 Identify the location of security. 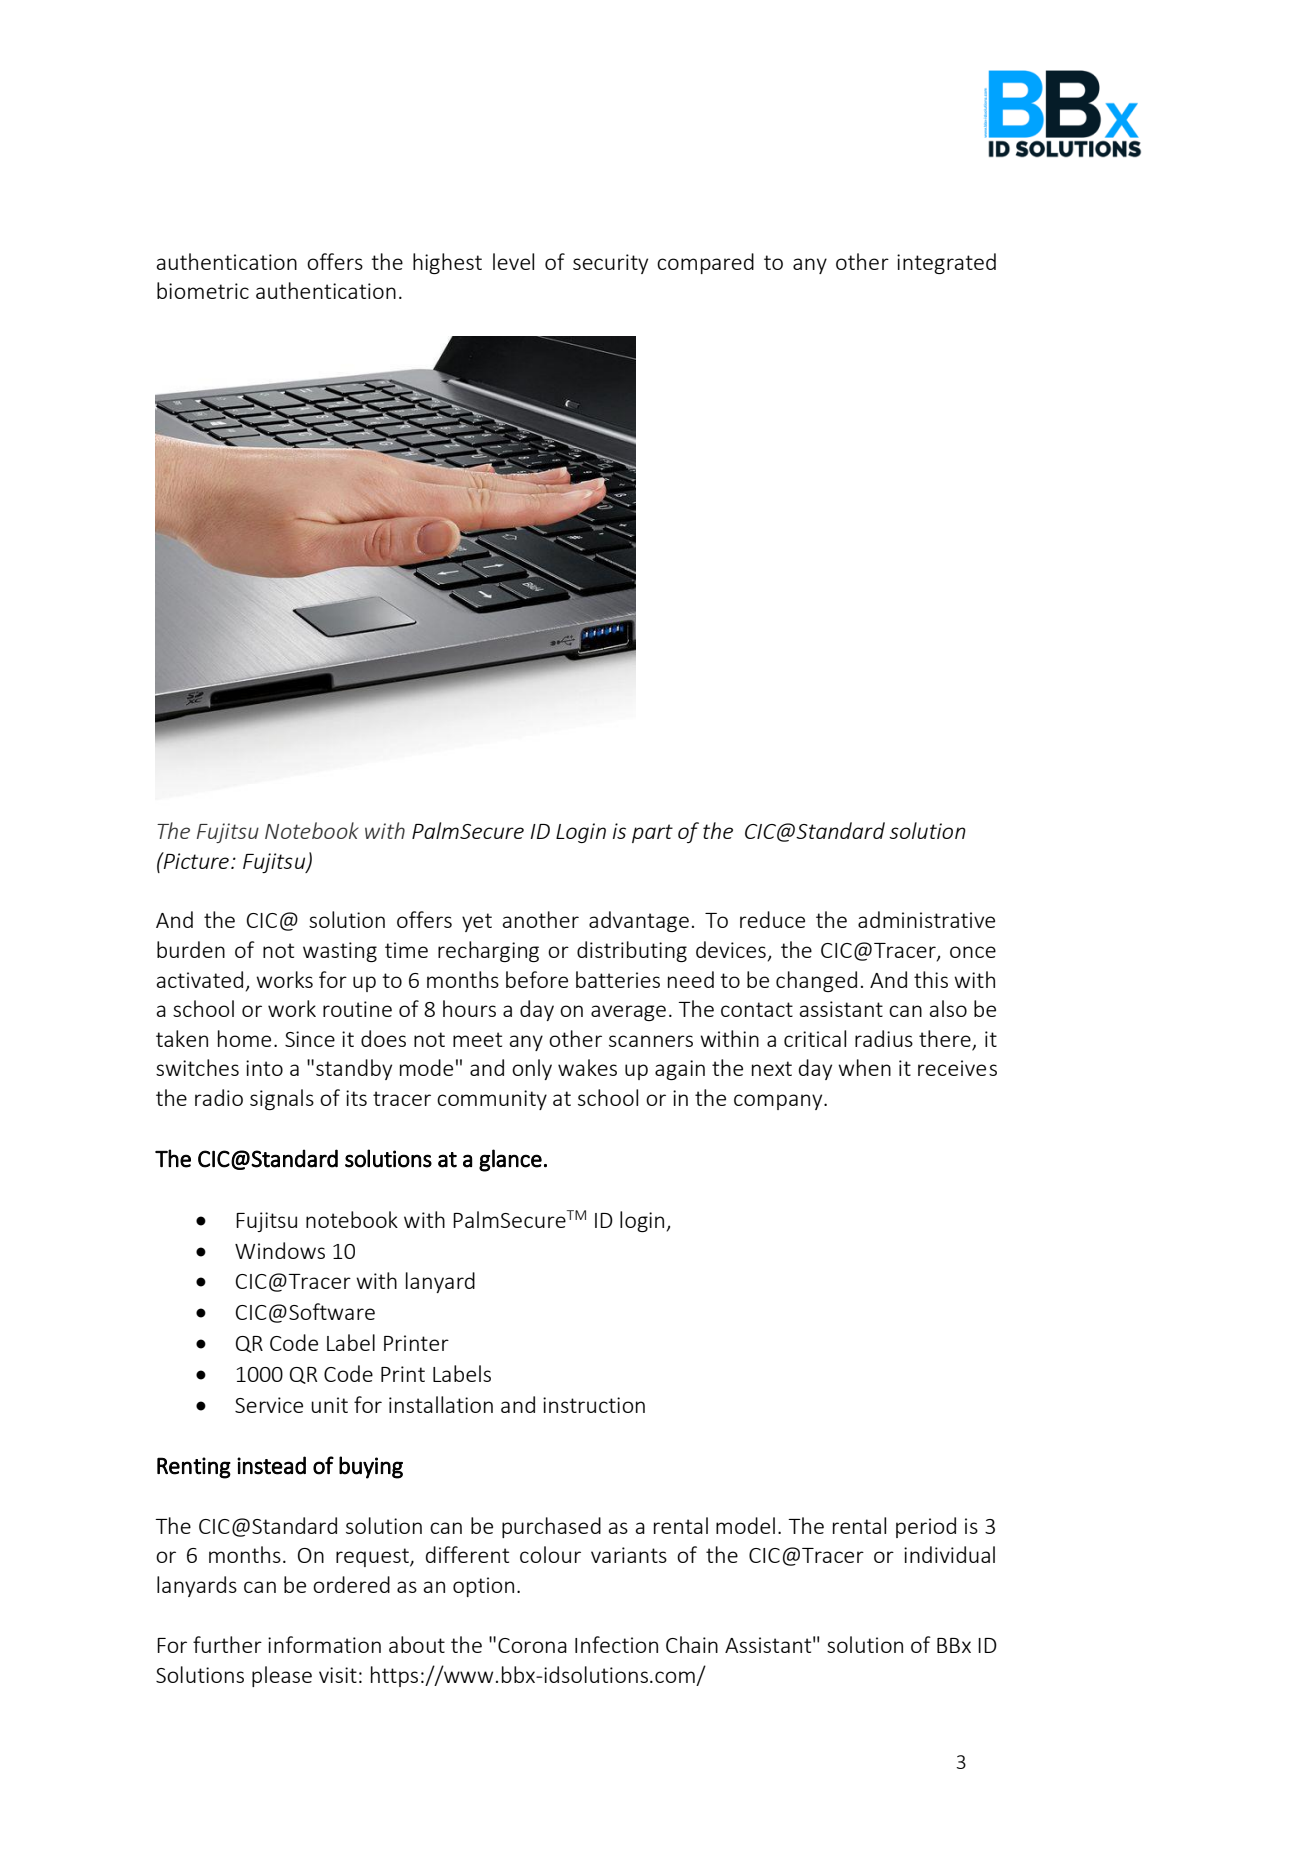
(610, 264).
